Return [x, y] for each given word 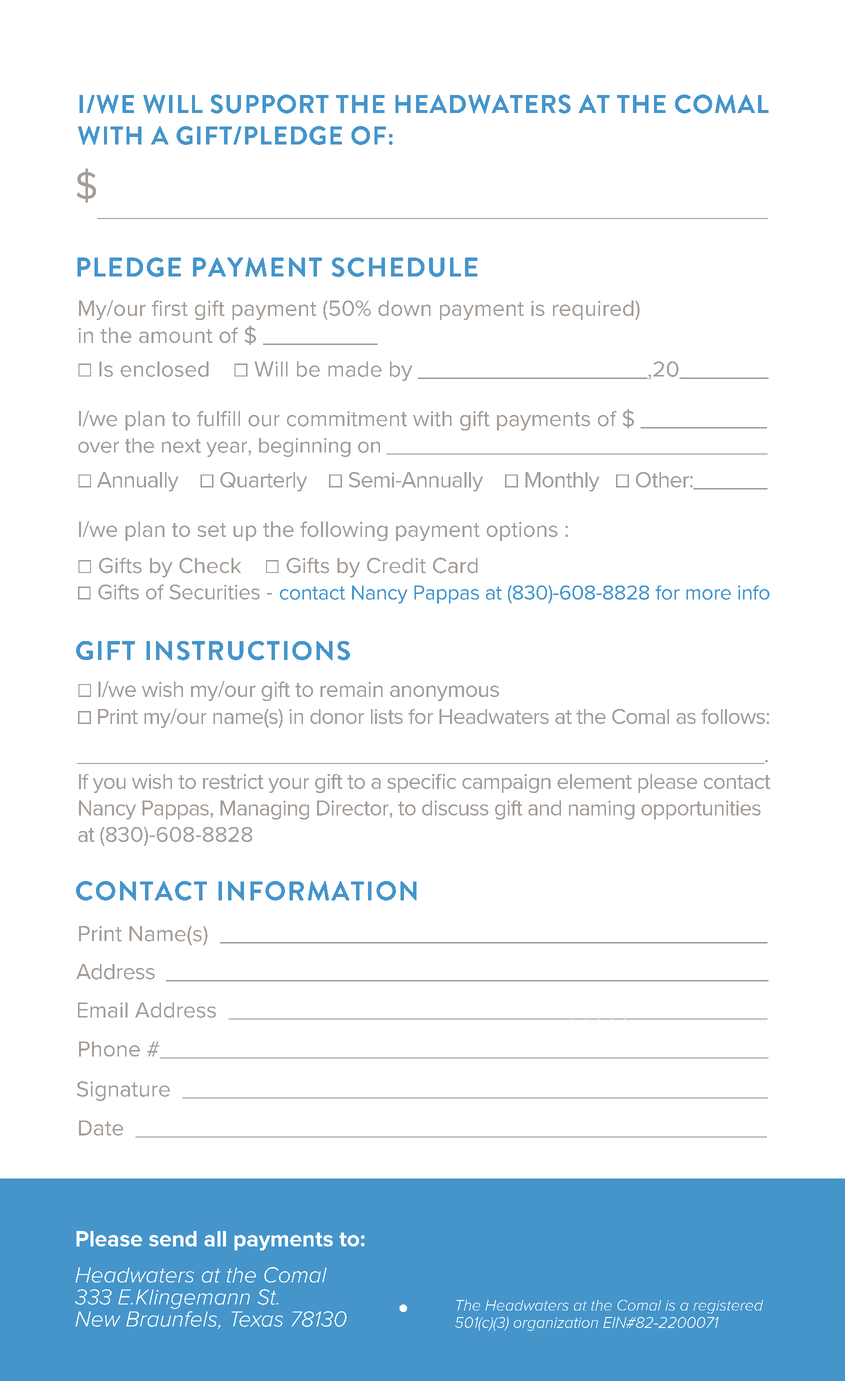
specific [422, 783]
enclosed [165, 369]
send [173, 1239]
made [355, 369]
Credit [396, 565]
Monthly [562, 482]
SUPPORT [270, 104]
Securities [215, 592]
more [708, 594]
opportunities [701, 810]
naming [602, 810]
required [593, 310]
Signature [123, 1091]
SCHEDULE [405, 267]
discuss [455, 808]
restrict [233, 781]
